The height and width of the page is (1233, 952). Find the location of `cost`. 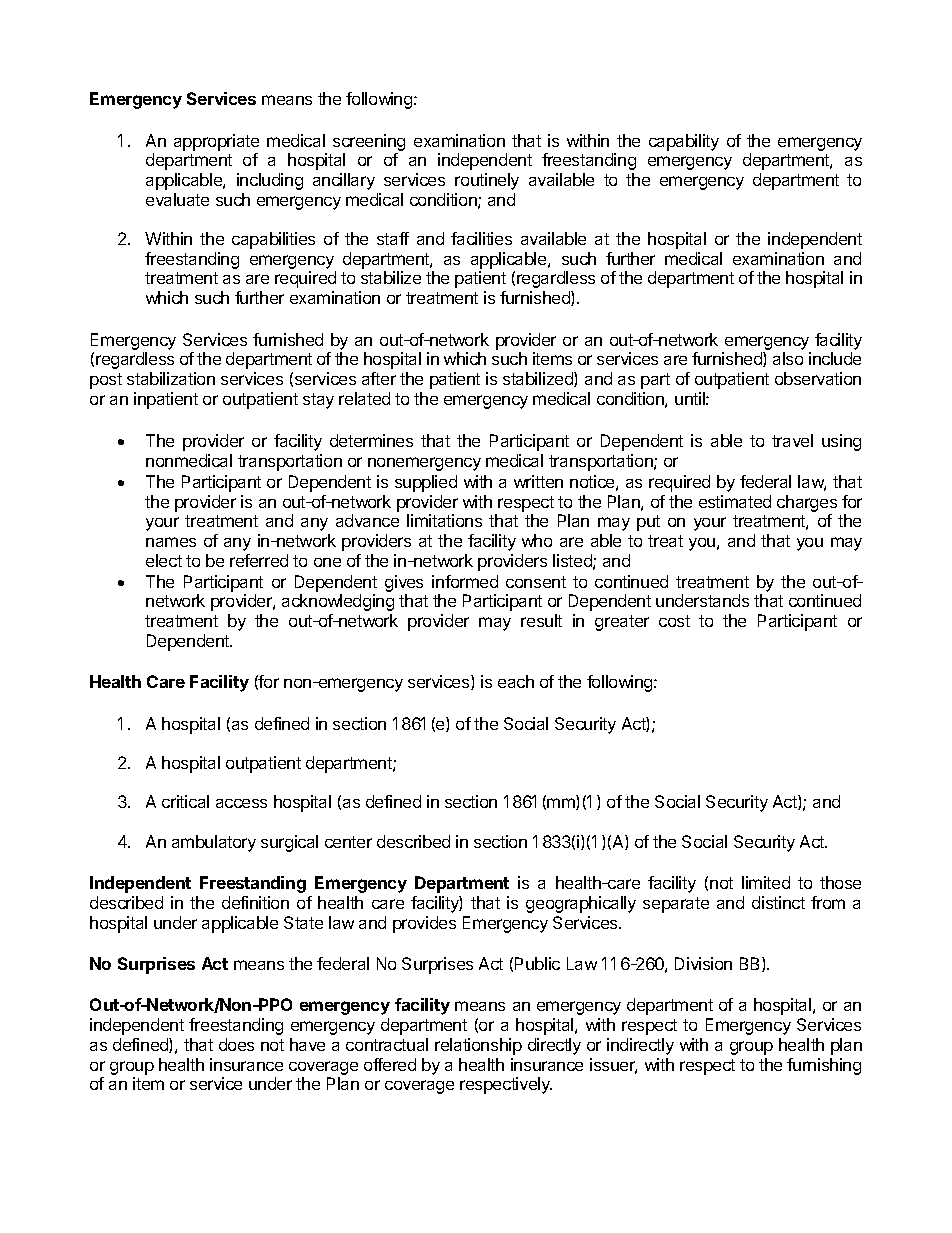

cost is located at coordinates (674, 621).
